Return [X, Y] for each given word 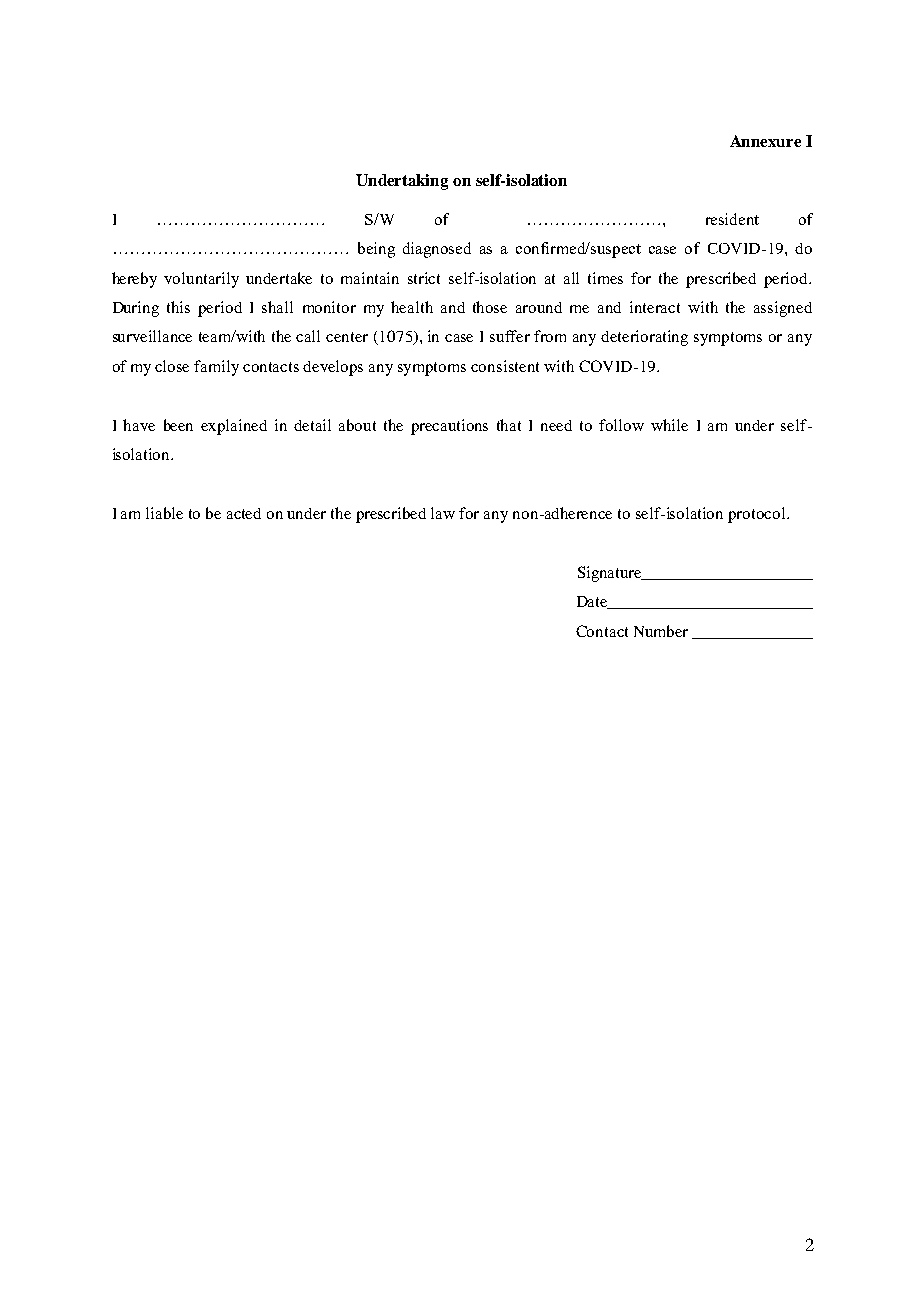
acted [244, 513]
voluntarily [201, 280]
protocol [758, 515]
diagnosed [437, 250]
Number [661, 631]
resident [732, 219]
